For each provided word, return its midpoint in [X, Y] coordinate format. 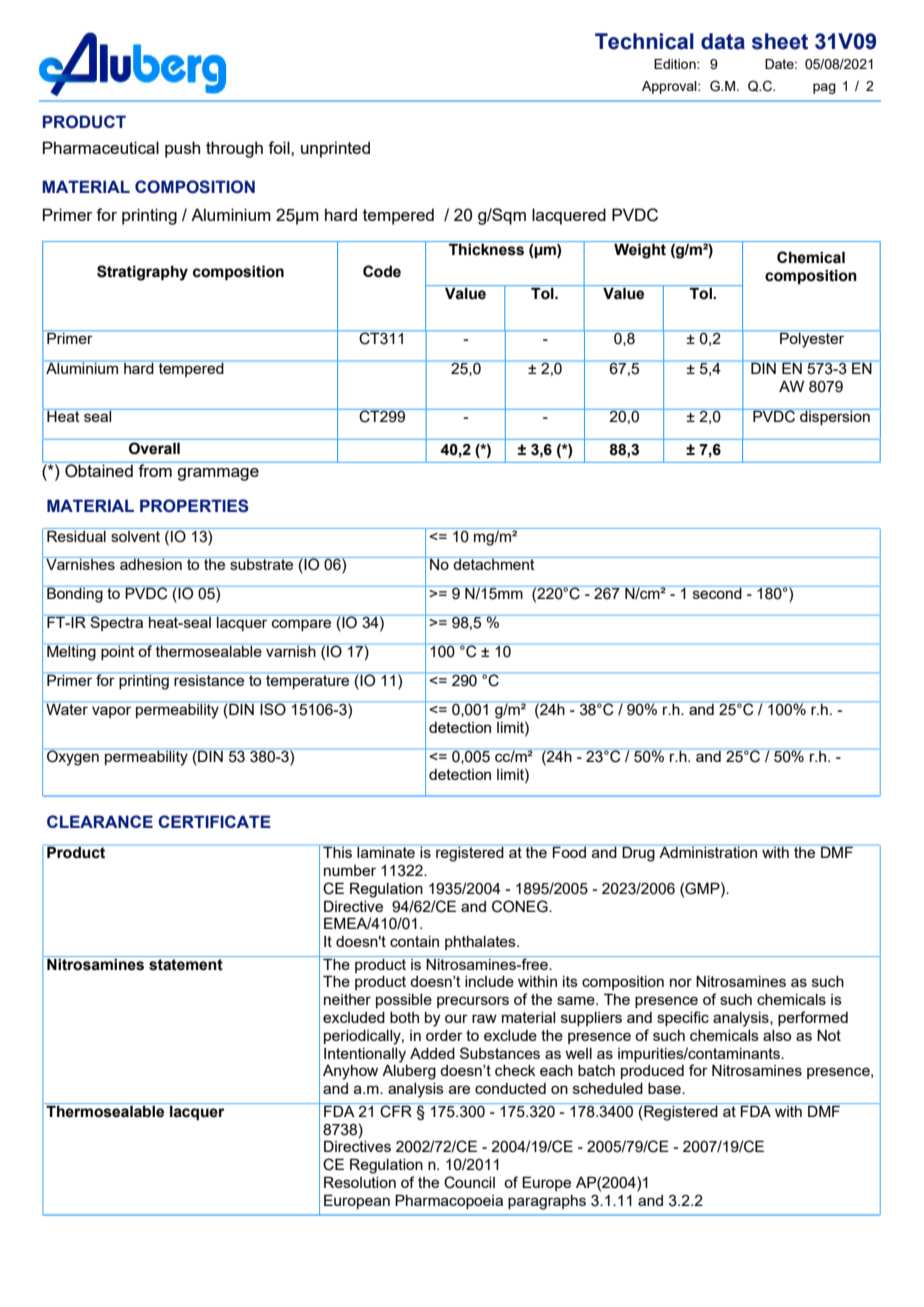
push [182, 149]
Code [382, 271]
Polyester [812, 339]
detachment [494, 563]
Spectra [117, 623]
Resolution [360, 1182]
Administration [708, 851]
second [717, 592]
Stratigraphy [142, 273]
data [723, 41]
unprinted [335, 149]
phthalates [481, 943]
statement [186, 963]
